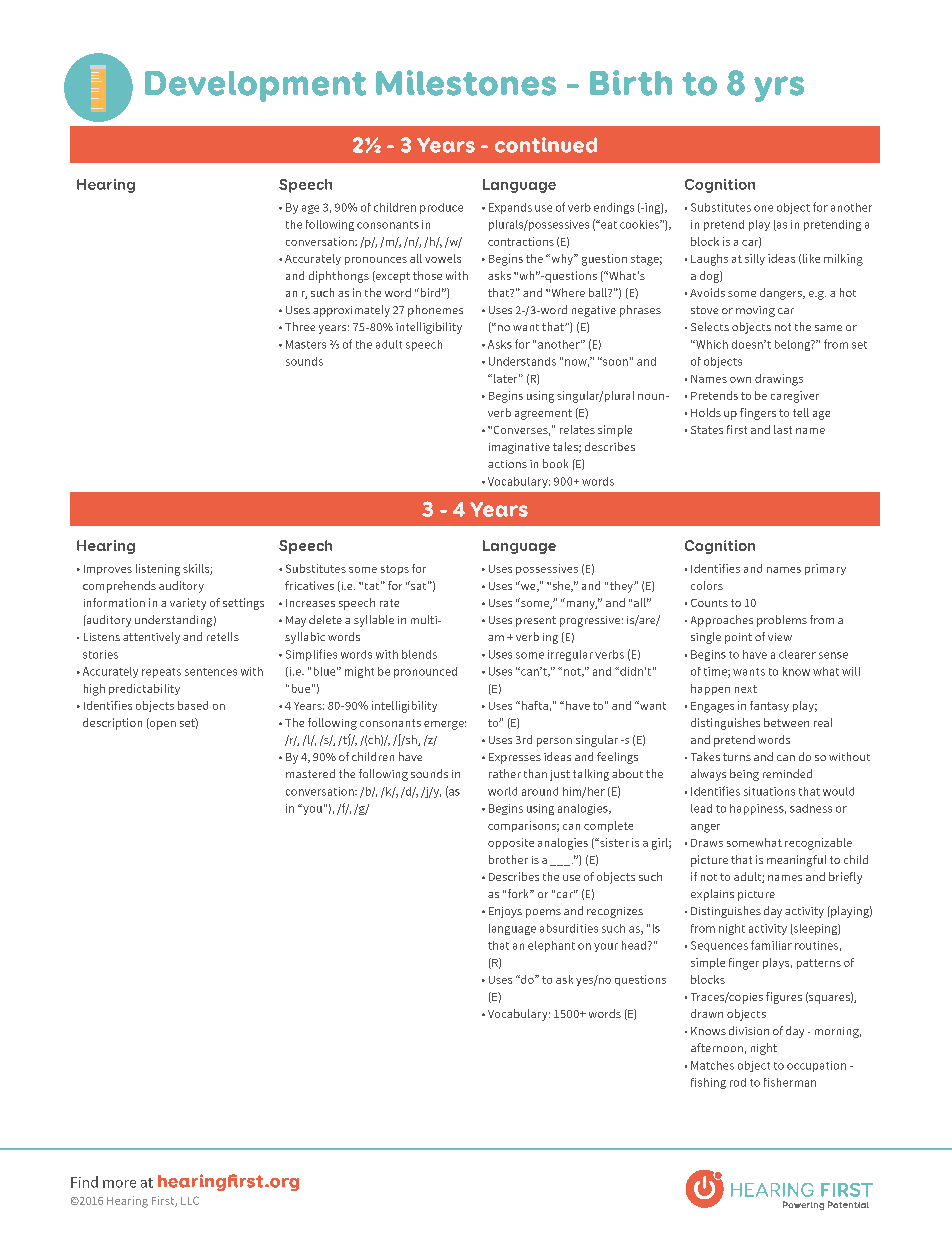 This screenshot has height=1233, width=952. I want to click on point, so click(738, 638).
